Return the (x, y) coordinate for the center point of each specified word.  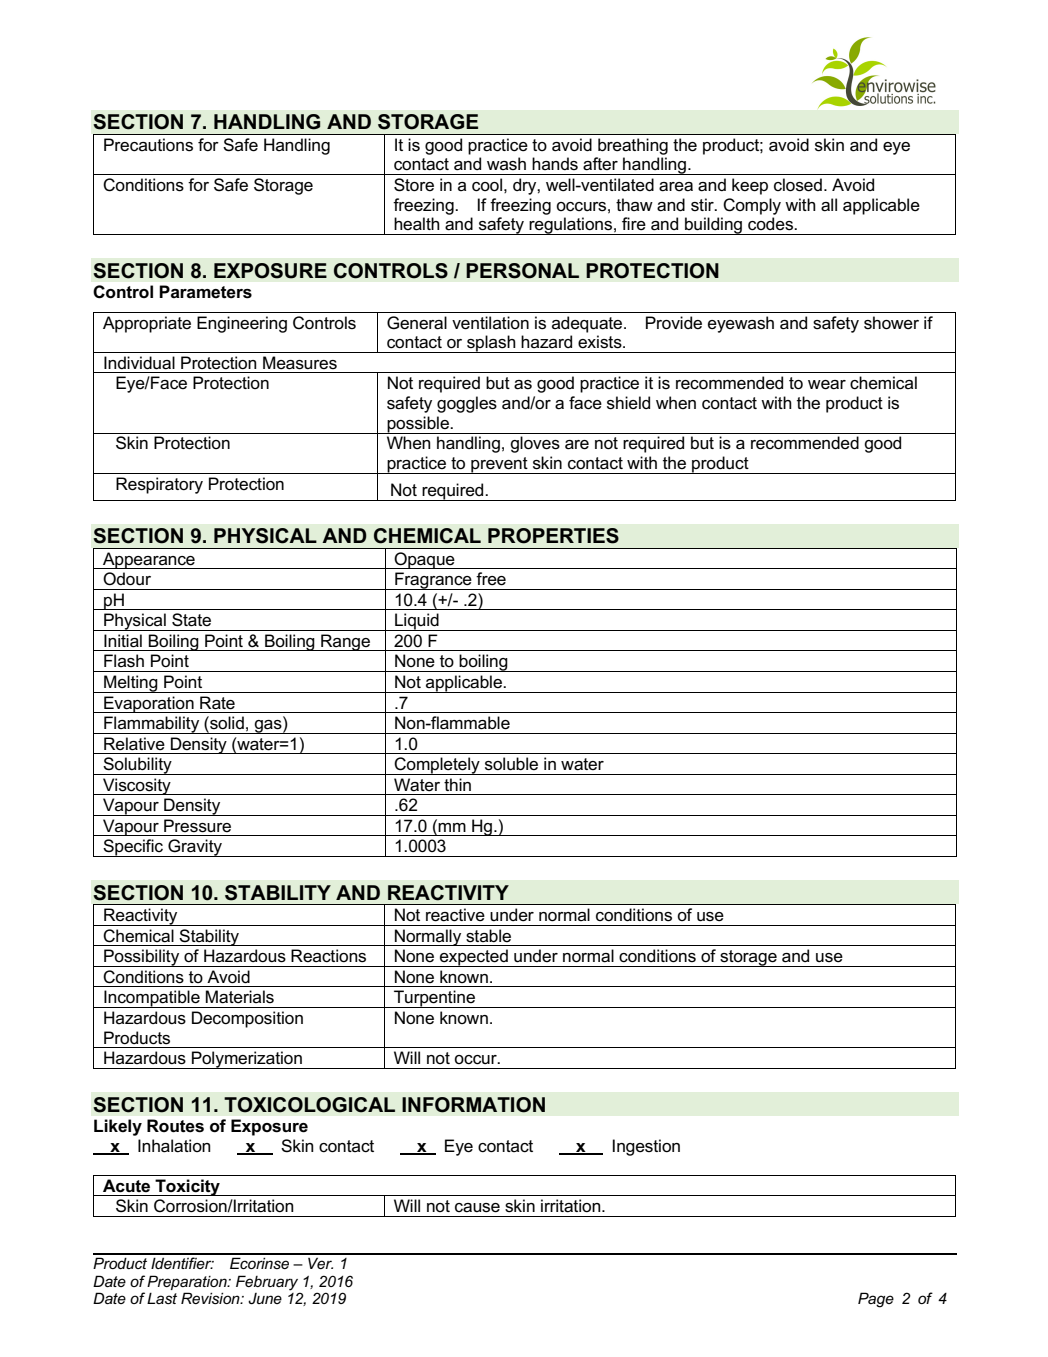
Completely (437, 766)
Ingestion (646, 1147)
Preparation (188, 1282)
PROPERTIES (553, 536)
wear (827, 385)
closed (798, 185)
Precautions (148, 145)
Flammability (152, 725)
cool (487, 185)
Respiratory (159, 485)
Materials (240, 997)
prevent (499, 465)
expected (474, 958)
